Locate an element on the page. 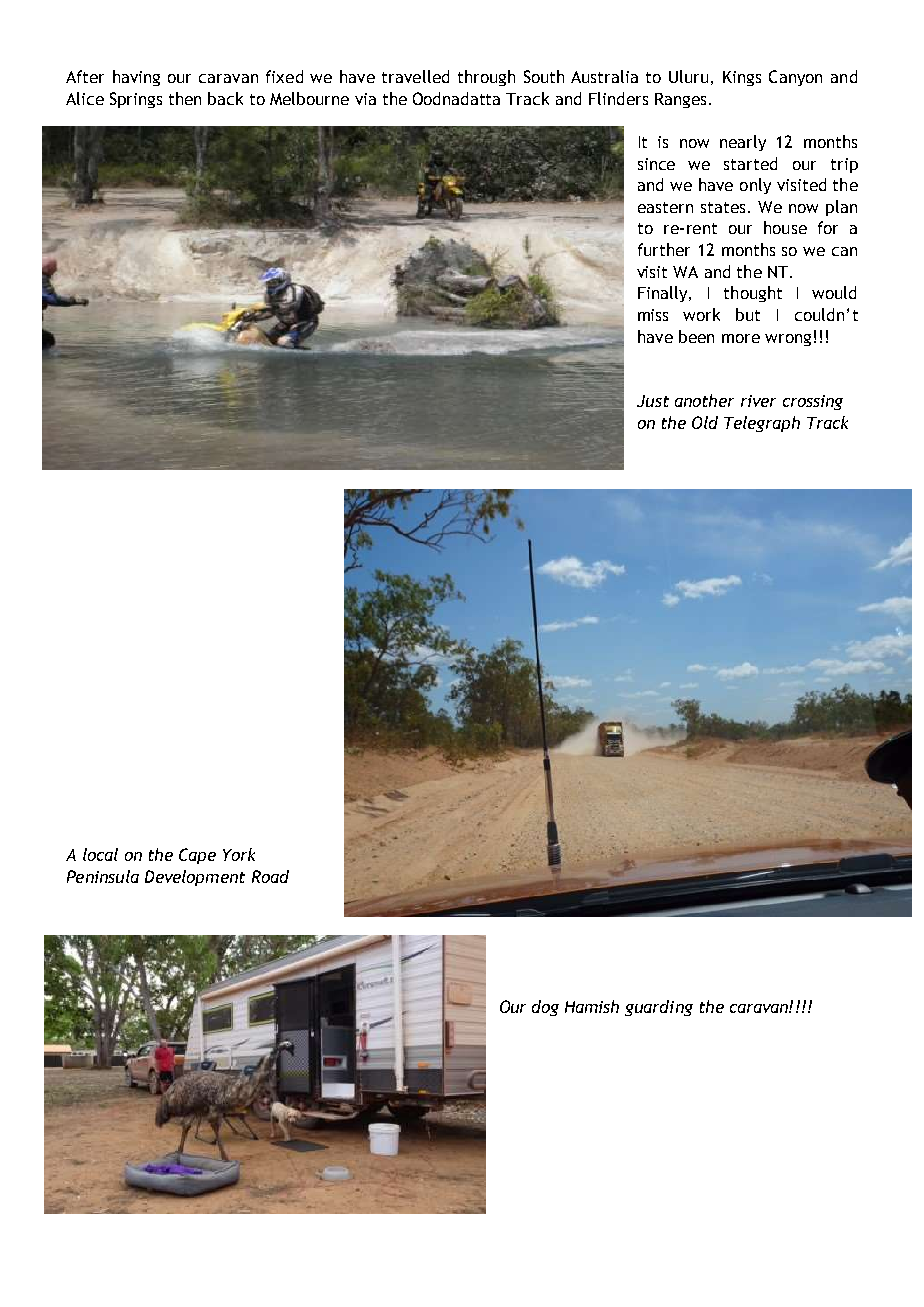  dog is located at coordinates (545, 1008).
